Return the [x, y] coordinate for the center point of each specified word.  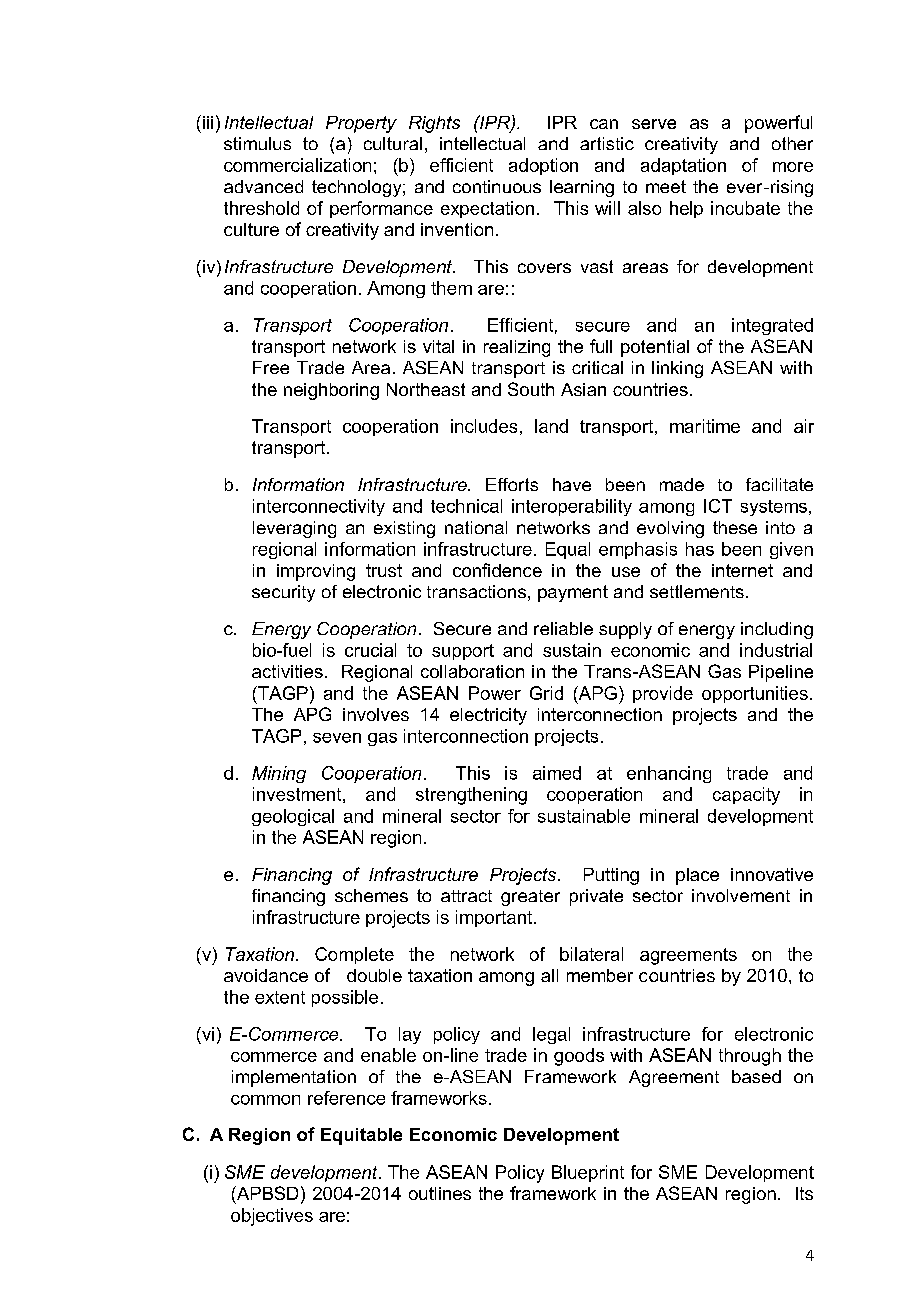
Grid [546, 693]
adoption [543, 166]
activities [287, 671]
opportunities [755, 694]
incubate [745, 208]
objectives [272, 1217]
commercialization [297, 165]
